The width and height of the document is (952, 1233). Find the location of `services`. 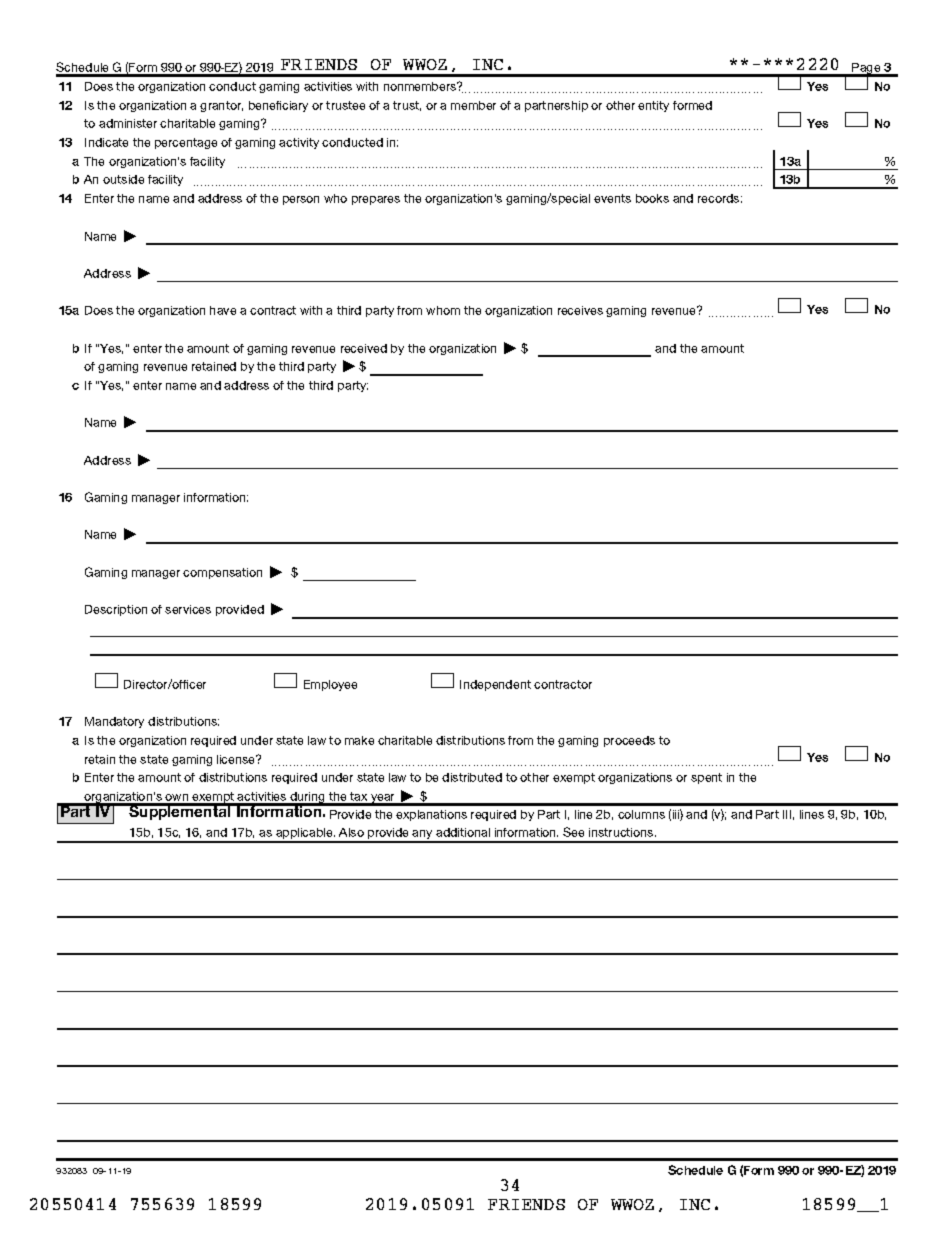

services is located at coordinates (188, 609).
